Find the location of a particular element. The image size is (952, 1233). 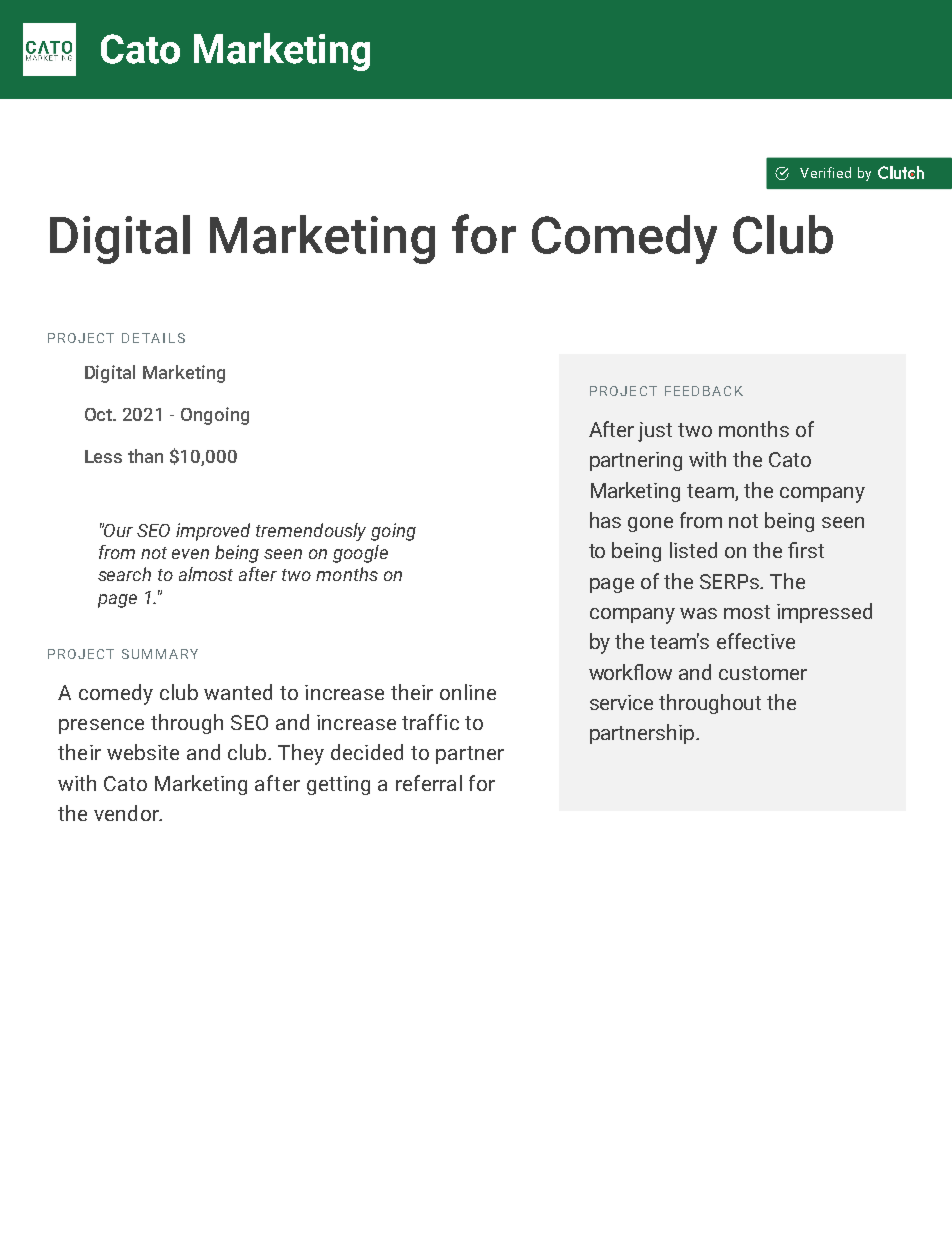

gone is located at coordinates (650, 524).
